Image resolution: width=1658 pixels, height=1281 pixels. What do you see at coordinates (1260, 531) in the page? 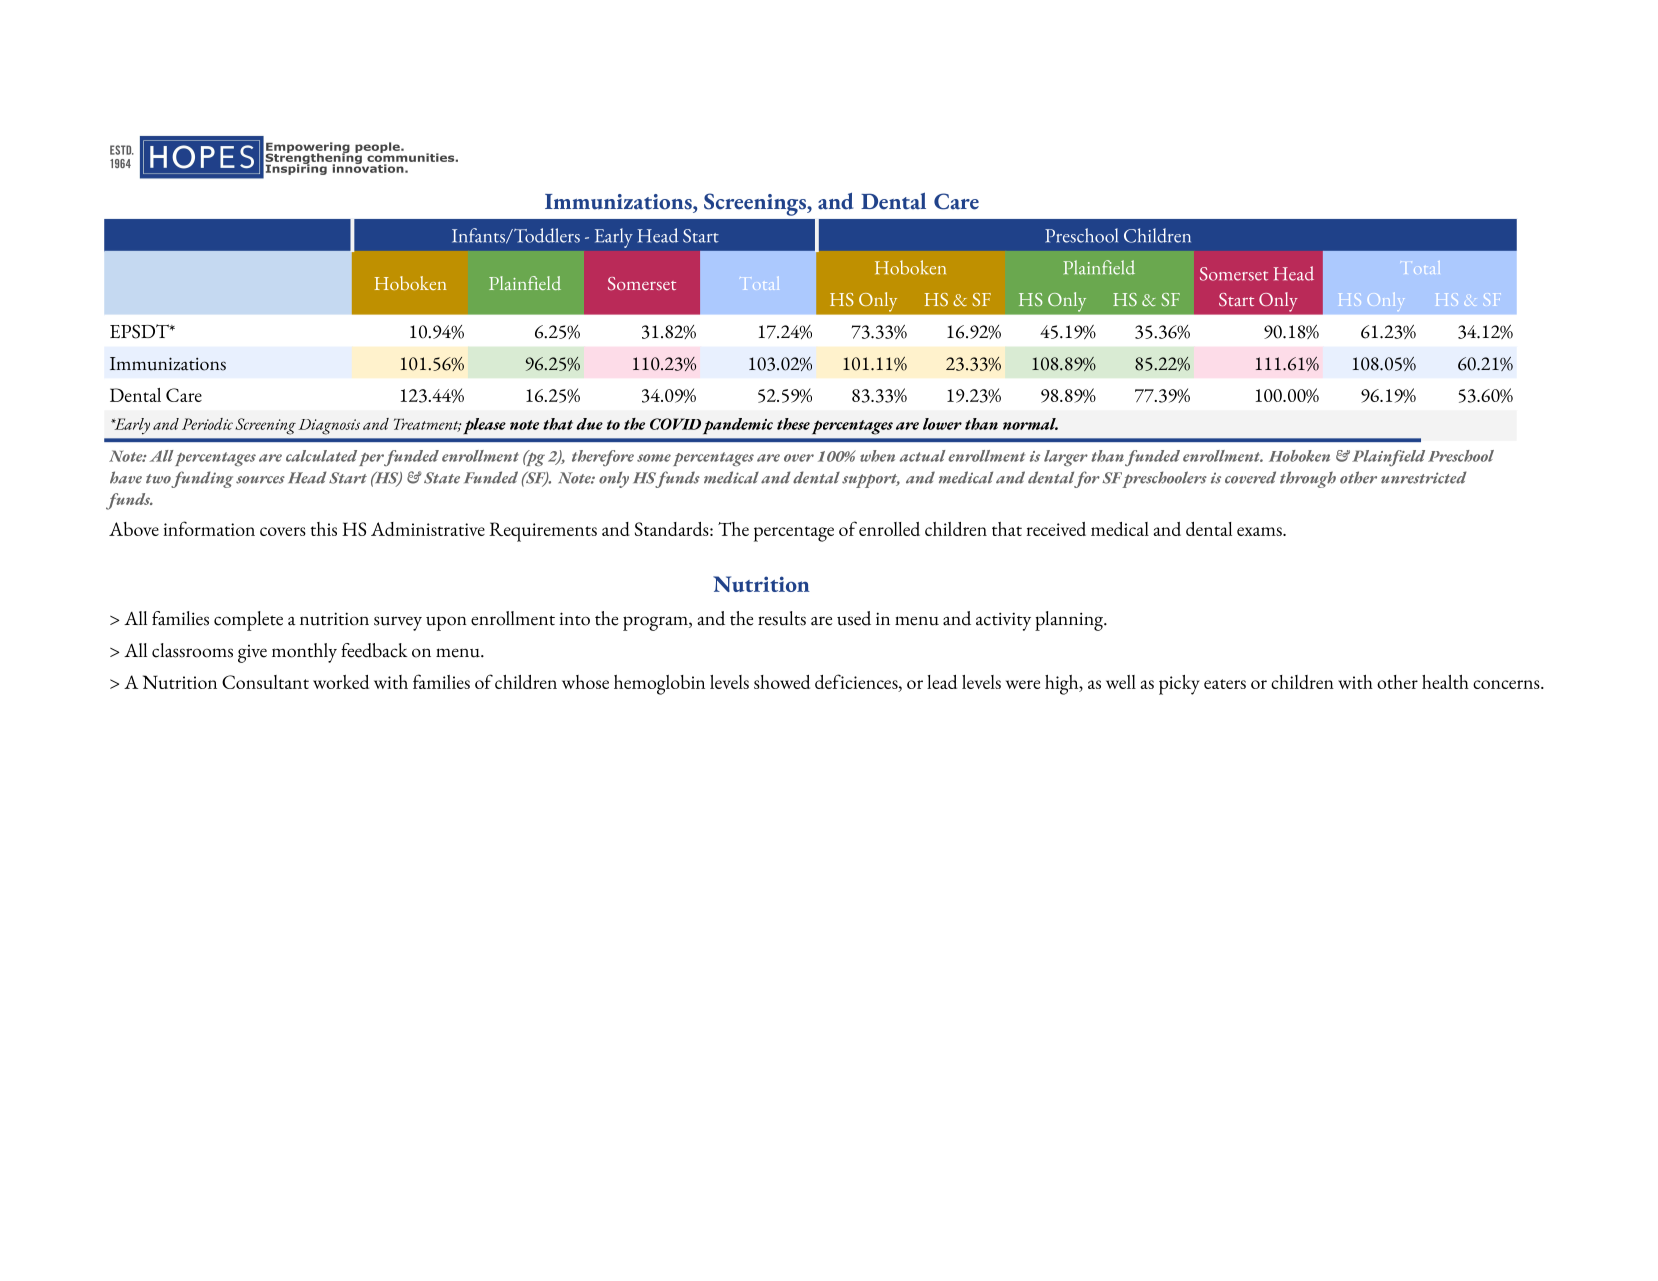
I see `exams` at bounding box center [1260, 531].
